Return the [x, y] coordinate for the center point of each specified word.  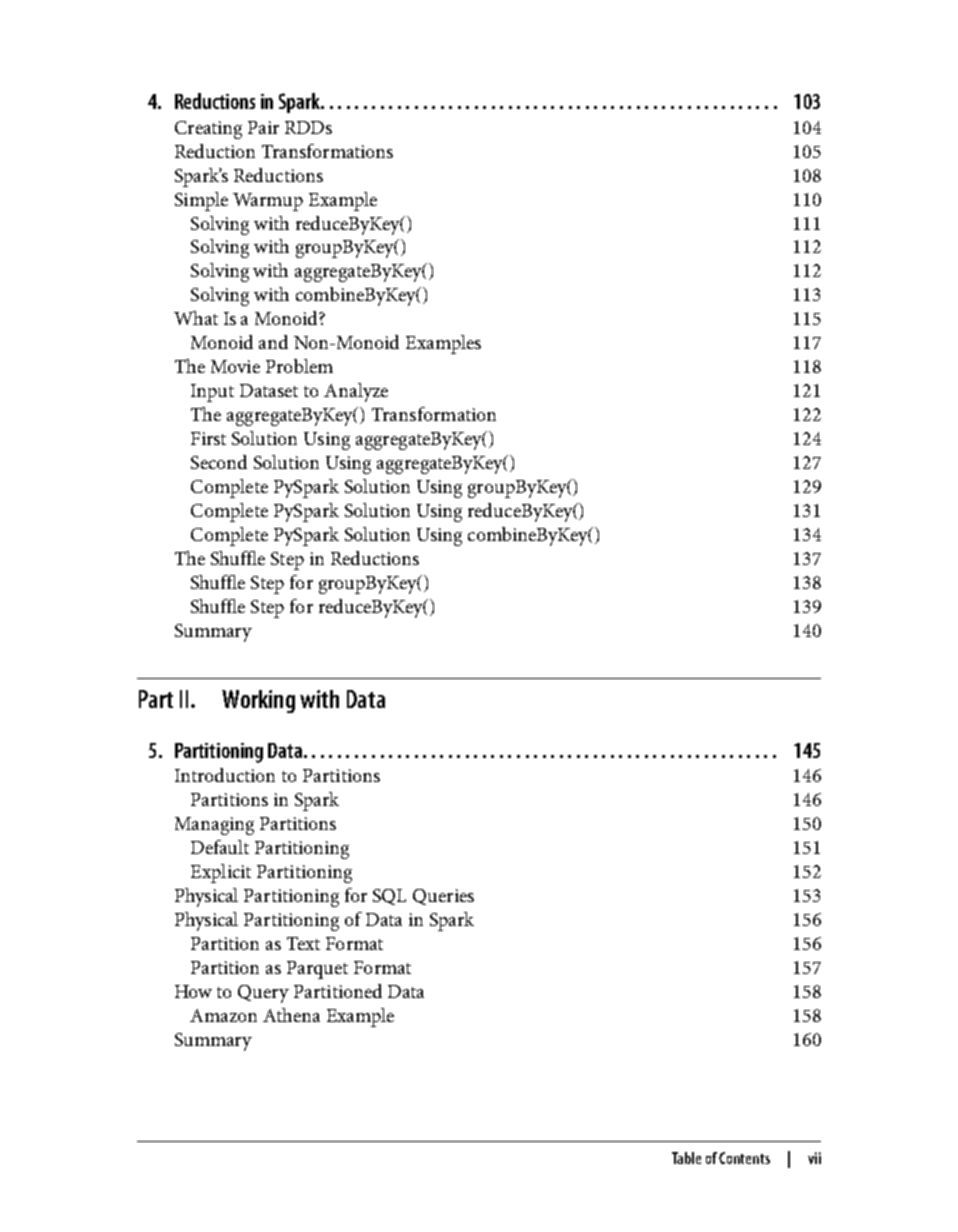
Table [686, 1158]
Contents [744, 1158]
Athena [291, 1015]
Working [258, 701]
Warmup [268, 202]
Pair [263, 127]
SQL [389, 897]
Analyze [356, 392]
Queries [443, 897]
